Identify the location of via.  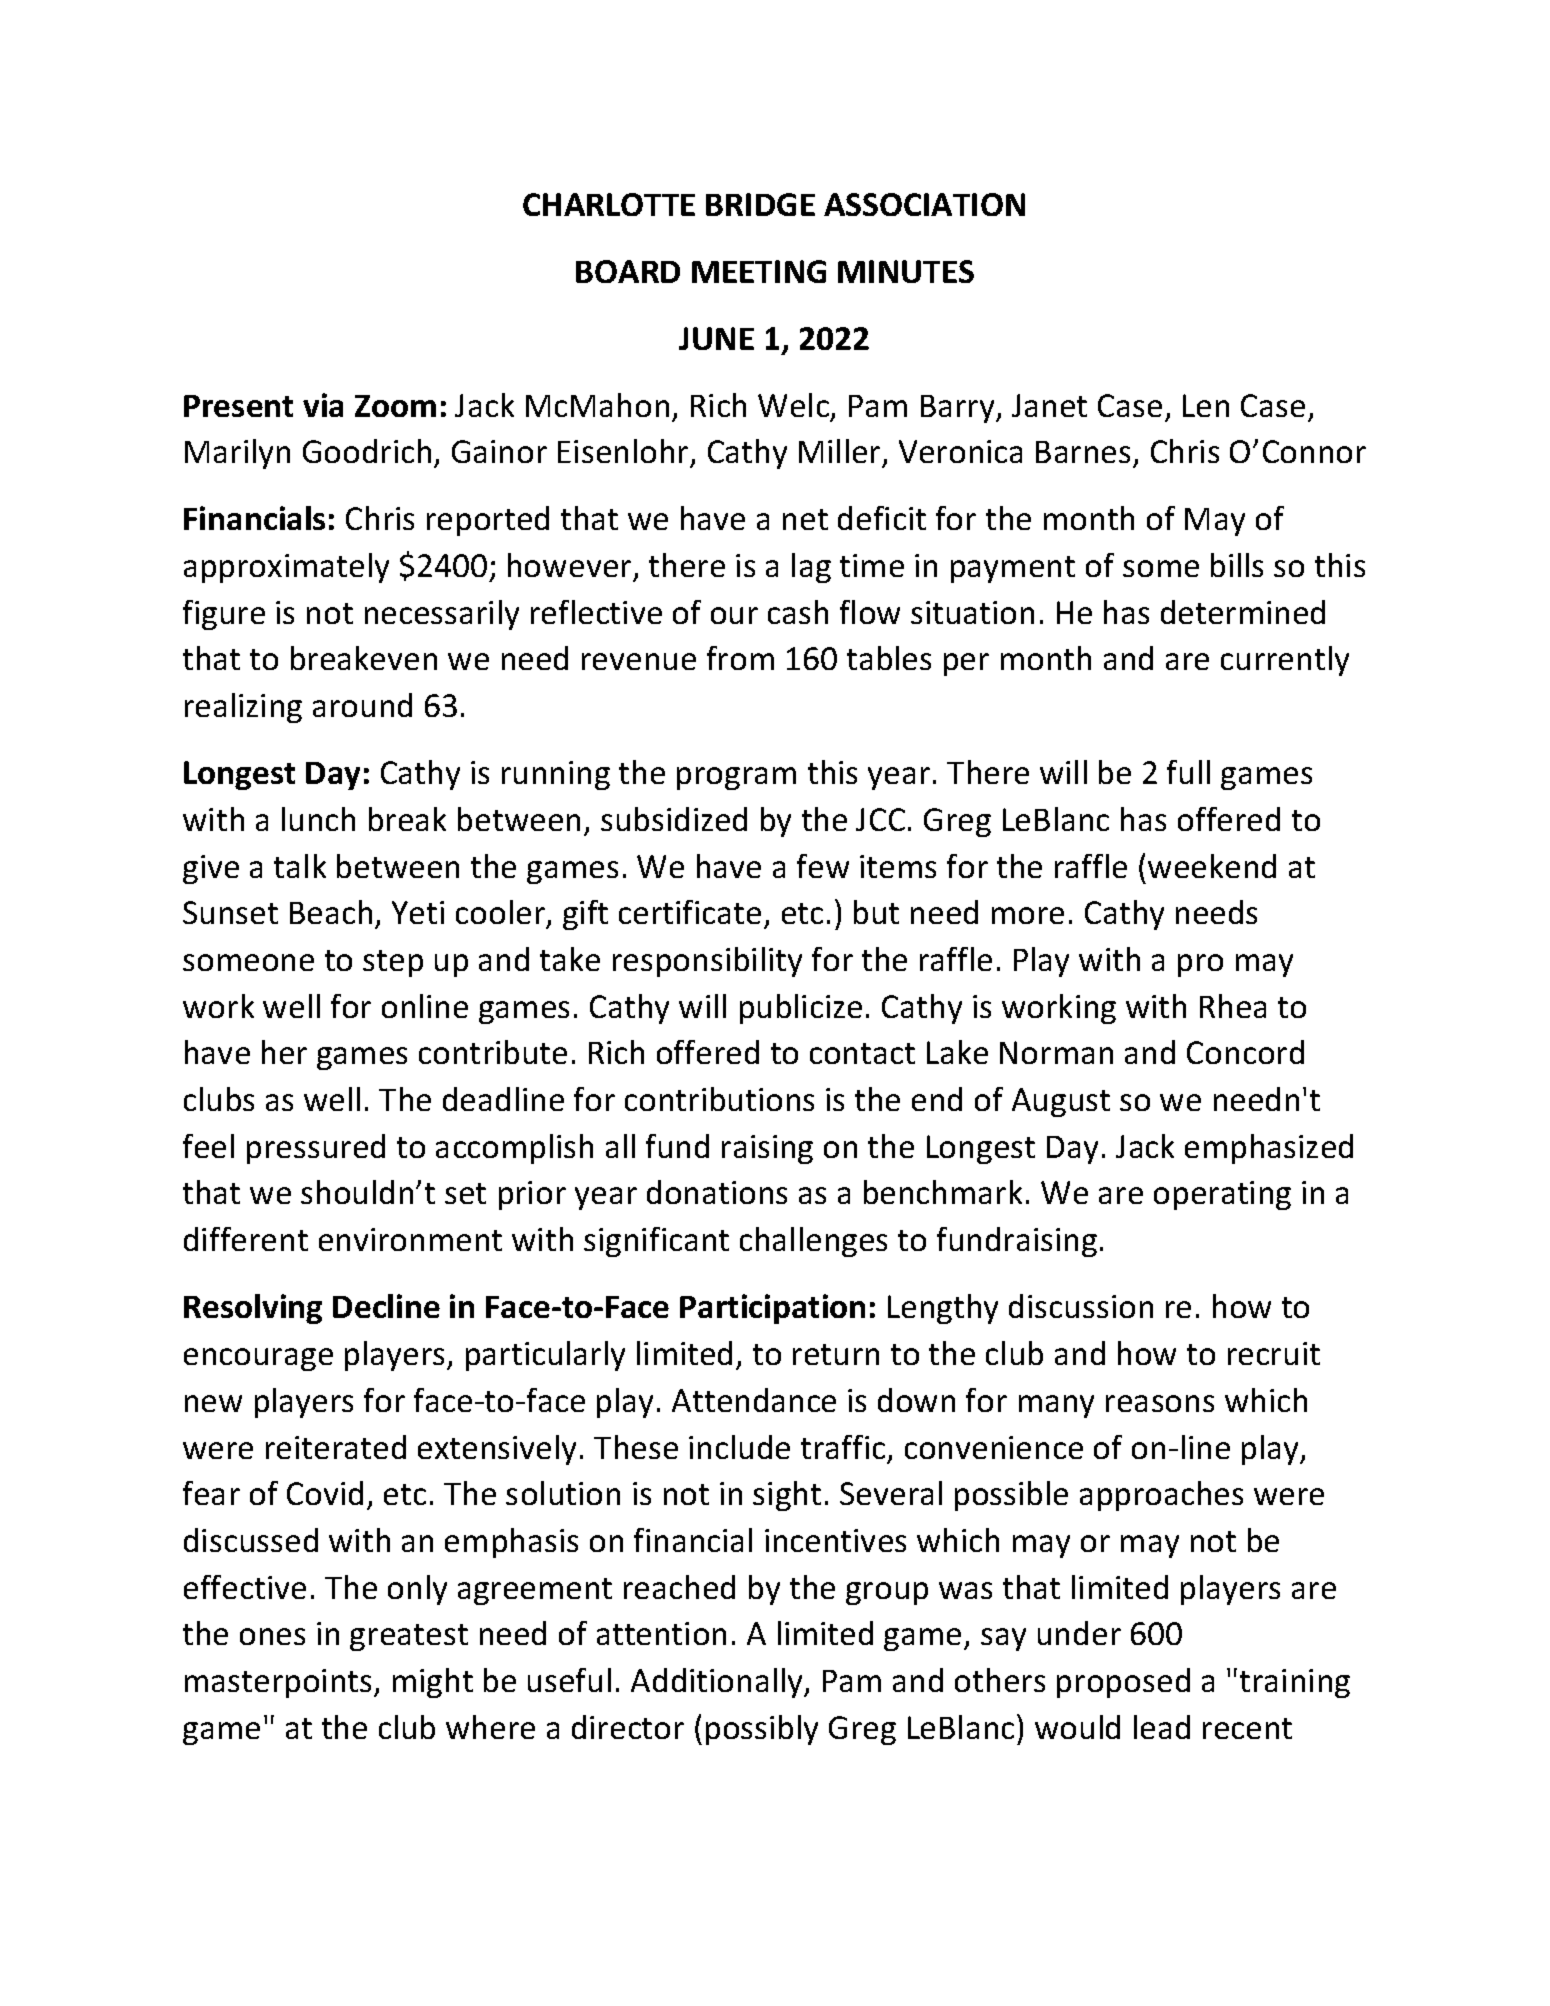
(323, 405).
